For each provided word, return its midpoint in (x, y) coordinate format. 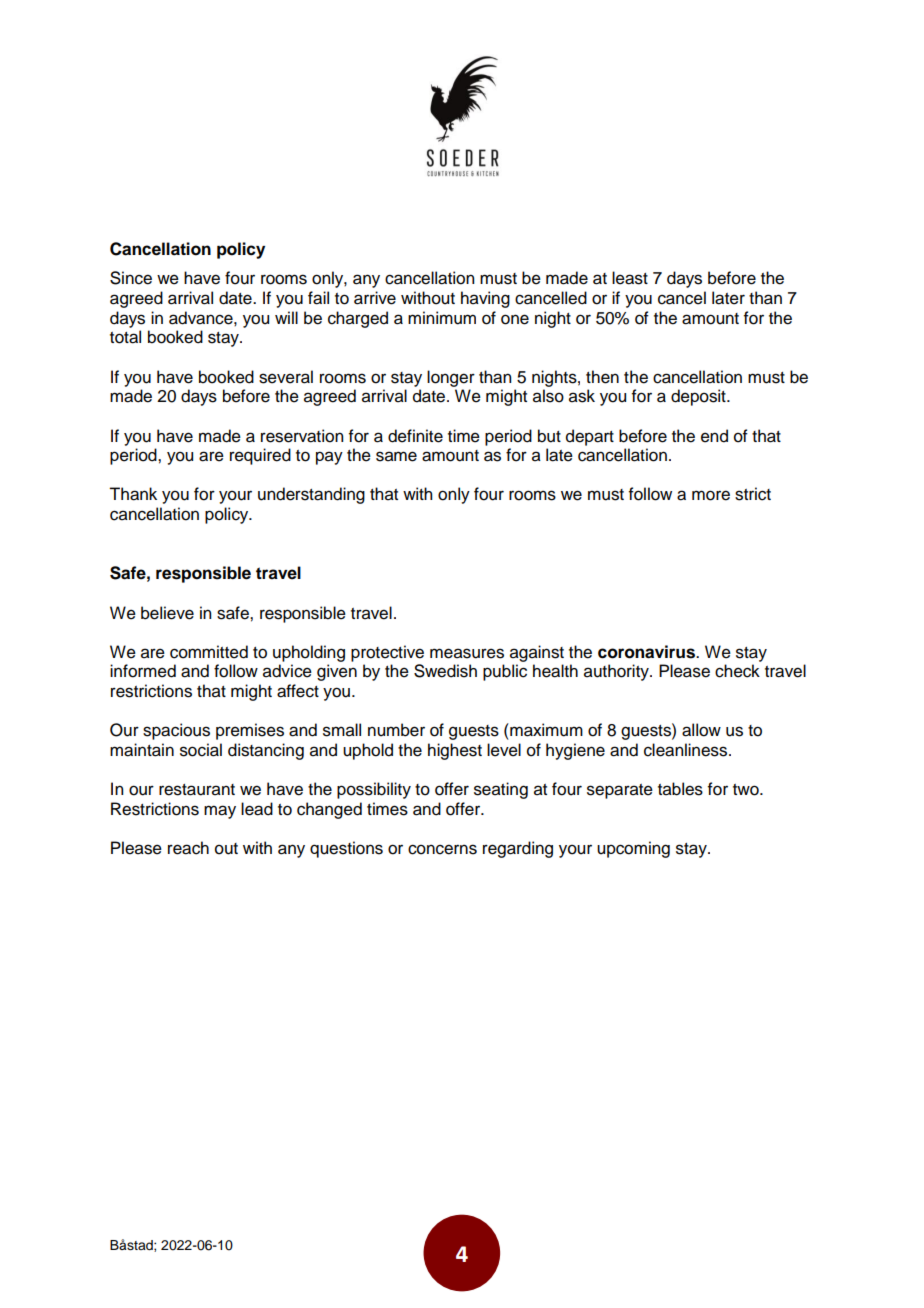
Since (131, 278)
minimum (442, 318)
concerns (442, 849)
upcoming (633, 849)
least (630, 278)
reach (188, 848)
